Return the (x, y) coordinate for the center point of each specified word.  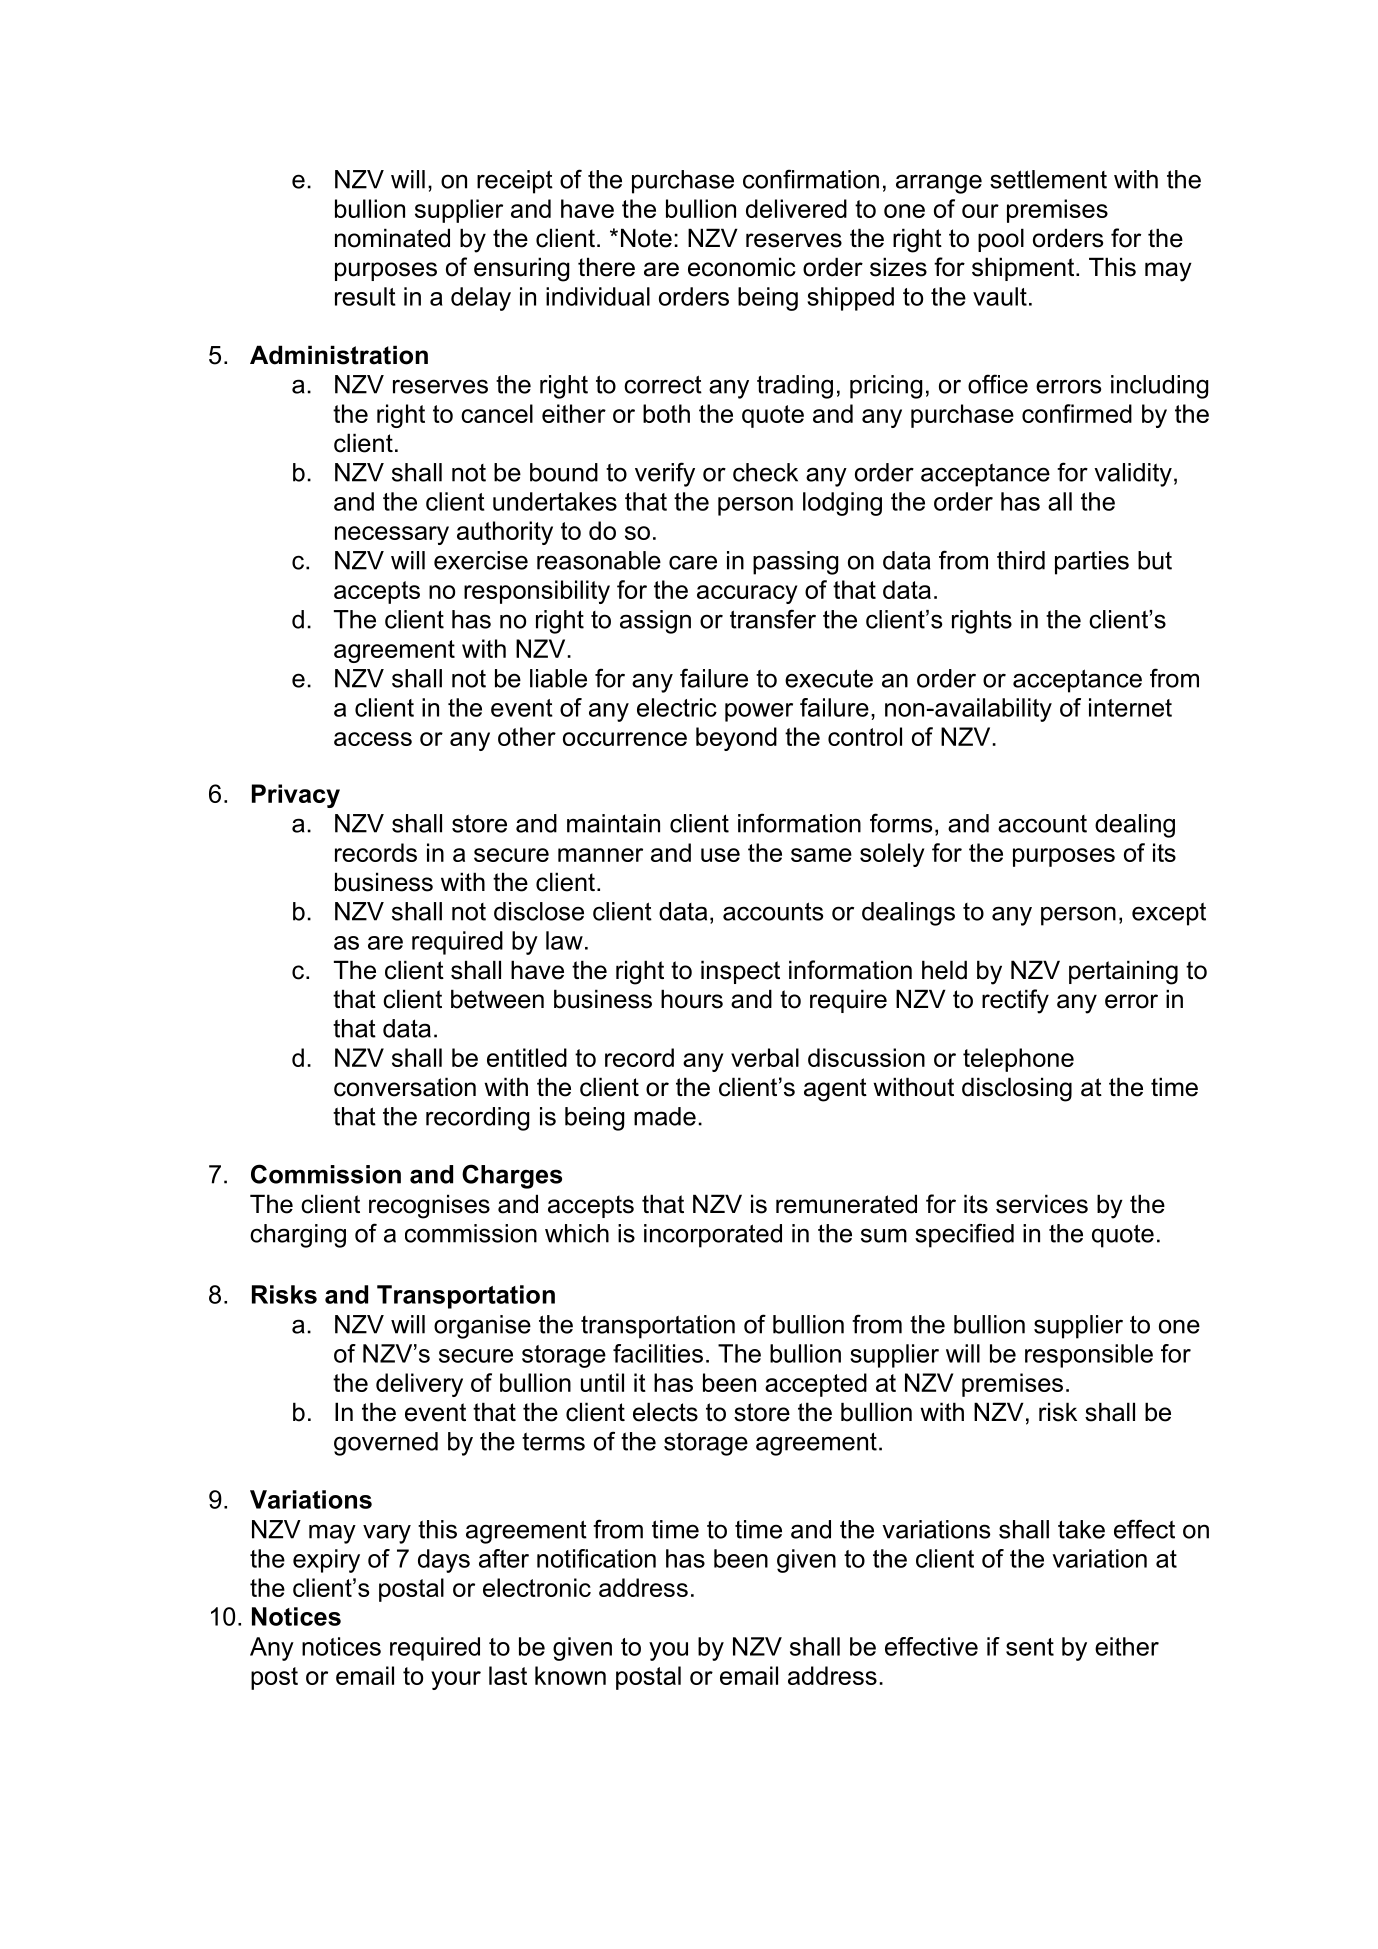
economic (742, 267)
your (456, 1680)
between (497, 999)
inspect (740, 972)
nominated (392, 238)
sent (1030, 1647)
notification (596, 1558)
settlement (1048, 179)
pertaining (1123, 972)
